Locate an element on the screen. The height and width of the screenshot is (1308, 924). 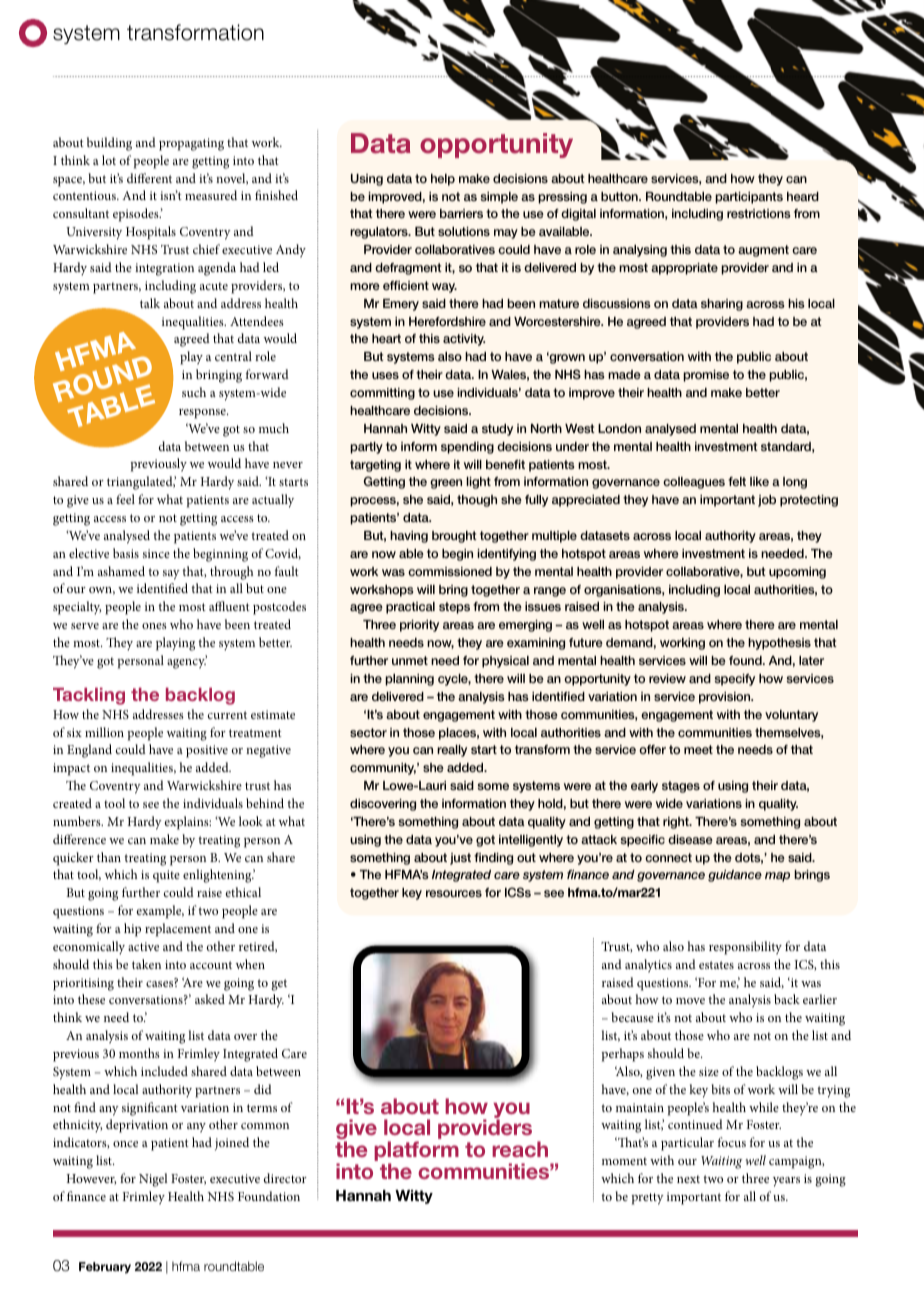
resources is located at coordinates (454, 893).
